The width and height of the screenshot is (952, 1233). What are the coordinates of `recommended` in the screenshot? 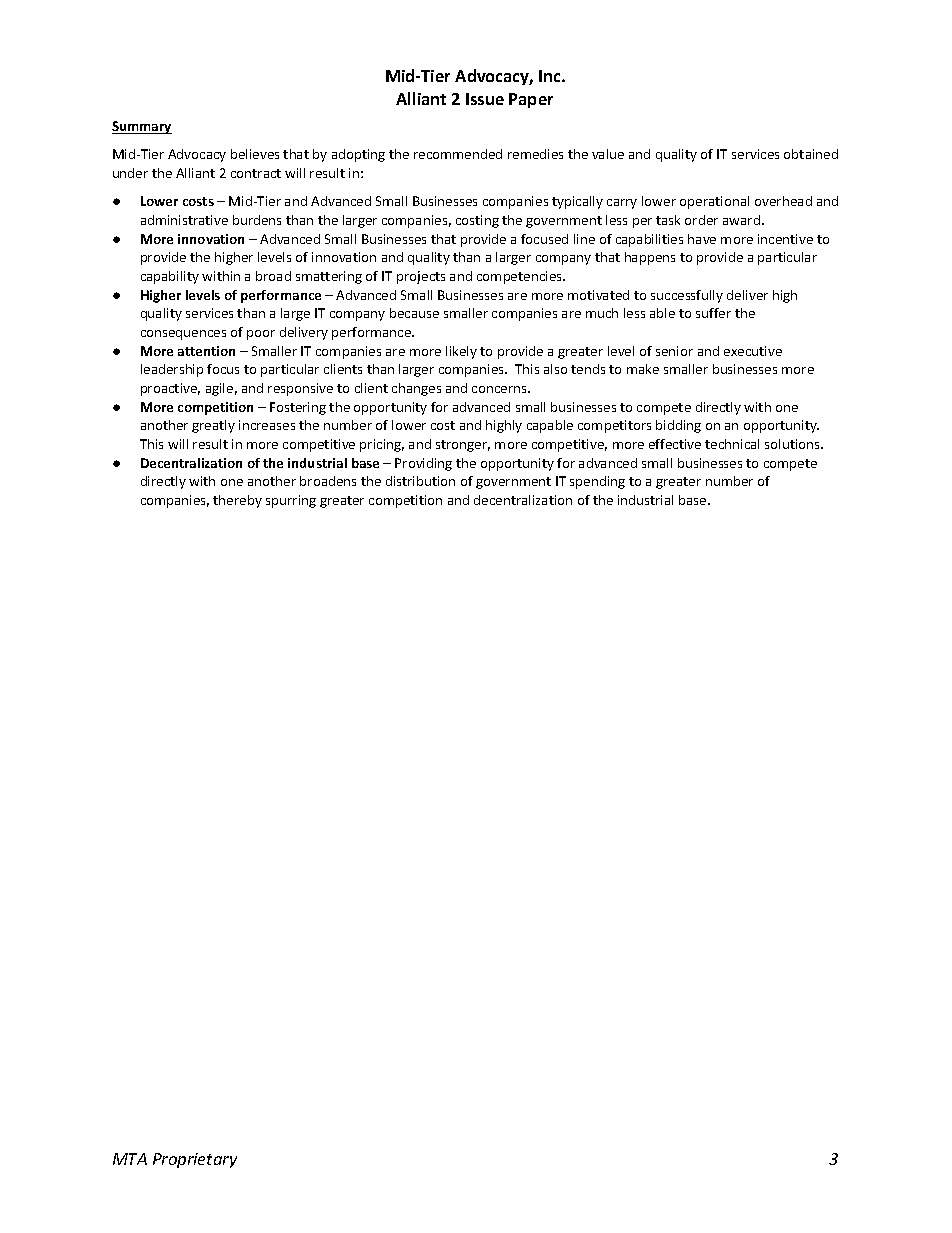 It's located at (458, 154).
